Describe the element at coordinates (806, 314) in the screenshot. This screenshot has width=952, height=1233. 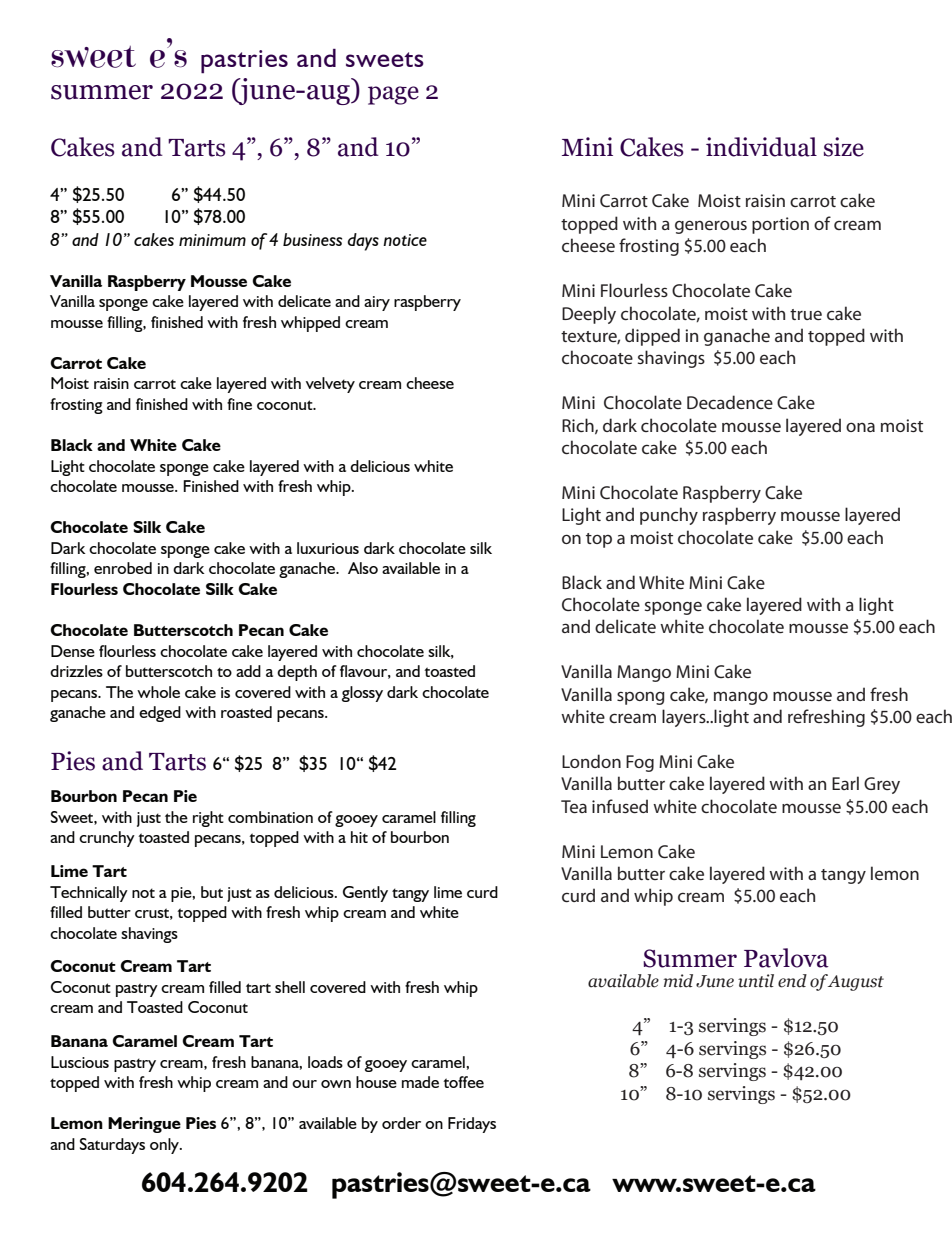
I see `true` at that location.
